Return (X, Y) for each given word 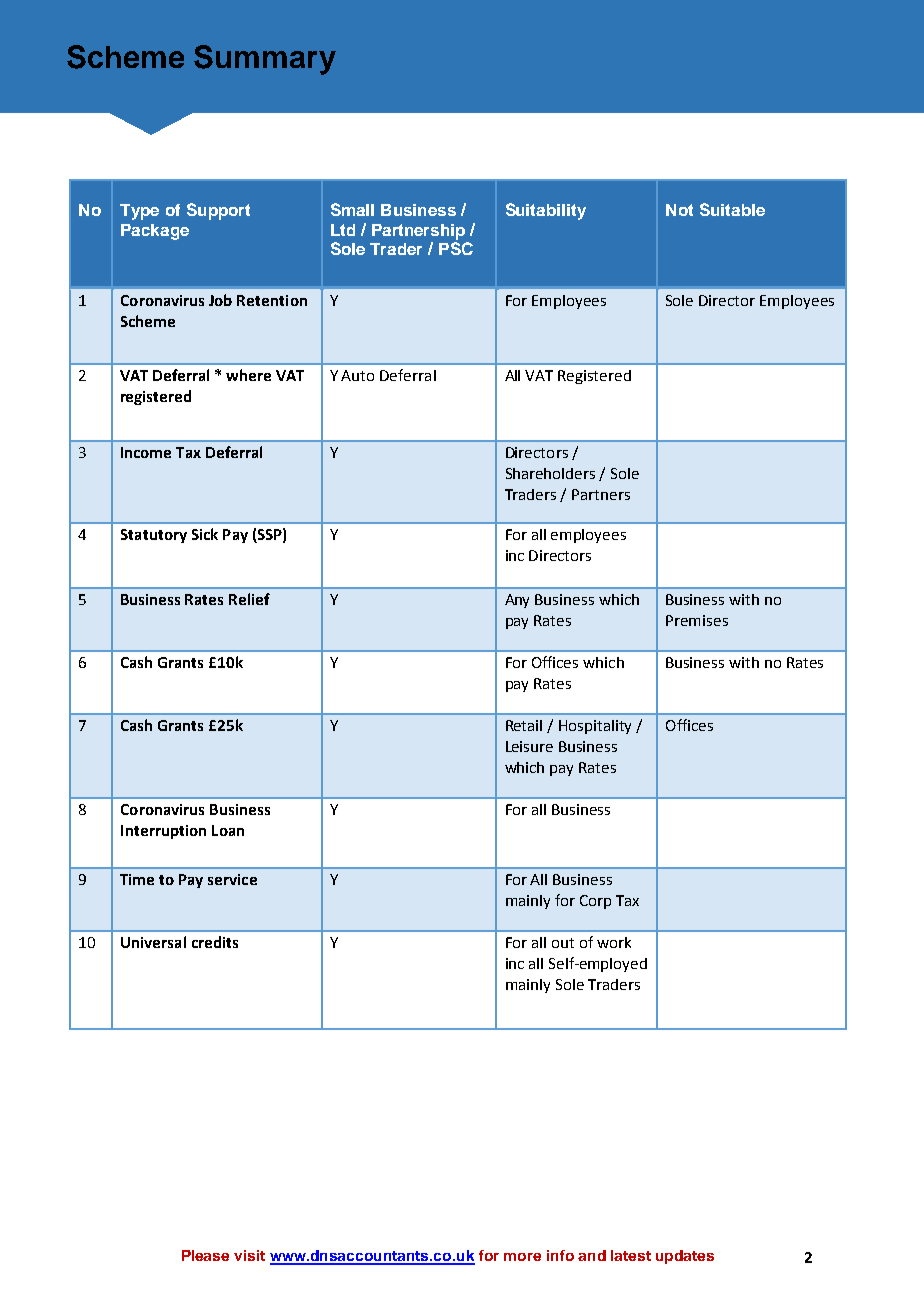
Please (205, 1255)
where (248, 375)
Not (679, 210)
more (522, 1257)
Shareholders (550, 473)
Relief (249, 599)
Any (517, 601)
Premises (697, 620)
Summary (265, 60)
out (563, 943)
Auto (357, 375)
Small (352, 209)
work (614, 942)
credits (215, 942)
